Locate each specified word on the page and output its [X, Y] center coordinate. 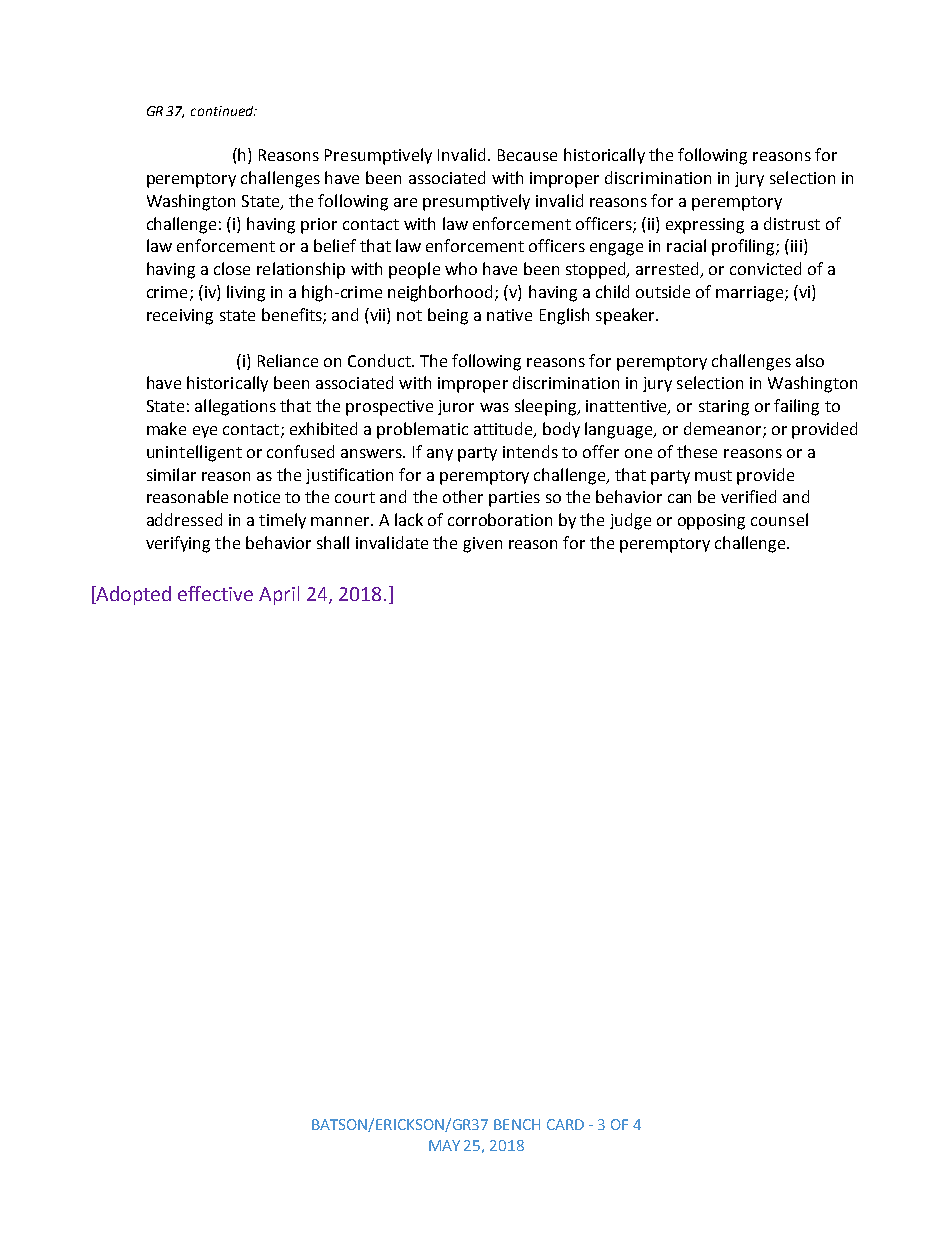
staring [724, 408]
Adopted [132, 595]
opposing [711, 522]
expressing [705, 226]
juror [456, 407]
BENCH [517, 1124]
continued [223, 111]
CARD [565, 1124]
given [482, 545]
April [279, 595]
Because [527, 155]
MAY [444, 1145]
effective [215, 593]
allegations [235, 407]
